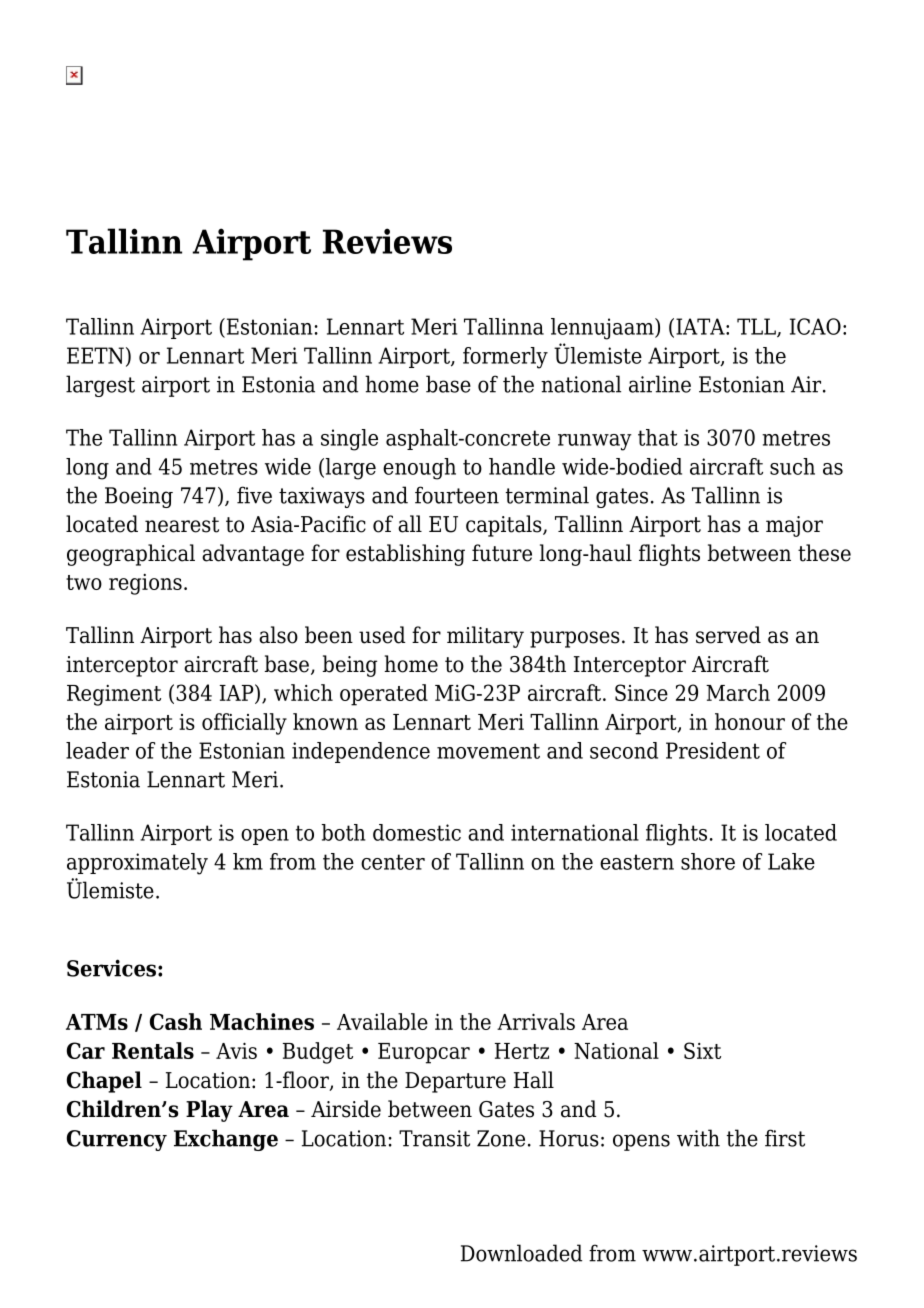  What do you see at coordinates (794, 526) in the document?
I see `major` at bounding box center [794, 526].
